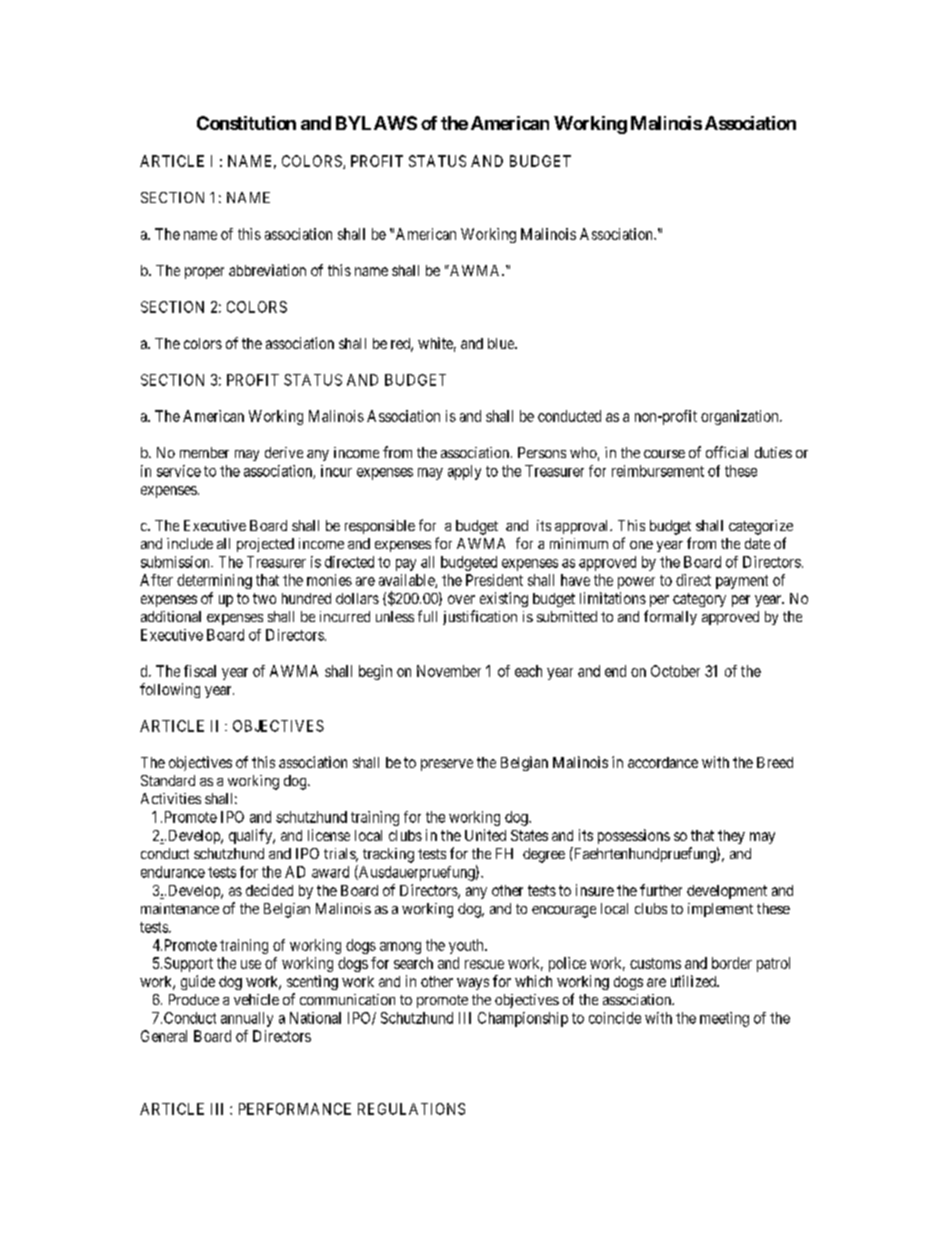  I want to click on PERFORMANCE, so click(295, 1109).
